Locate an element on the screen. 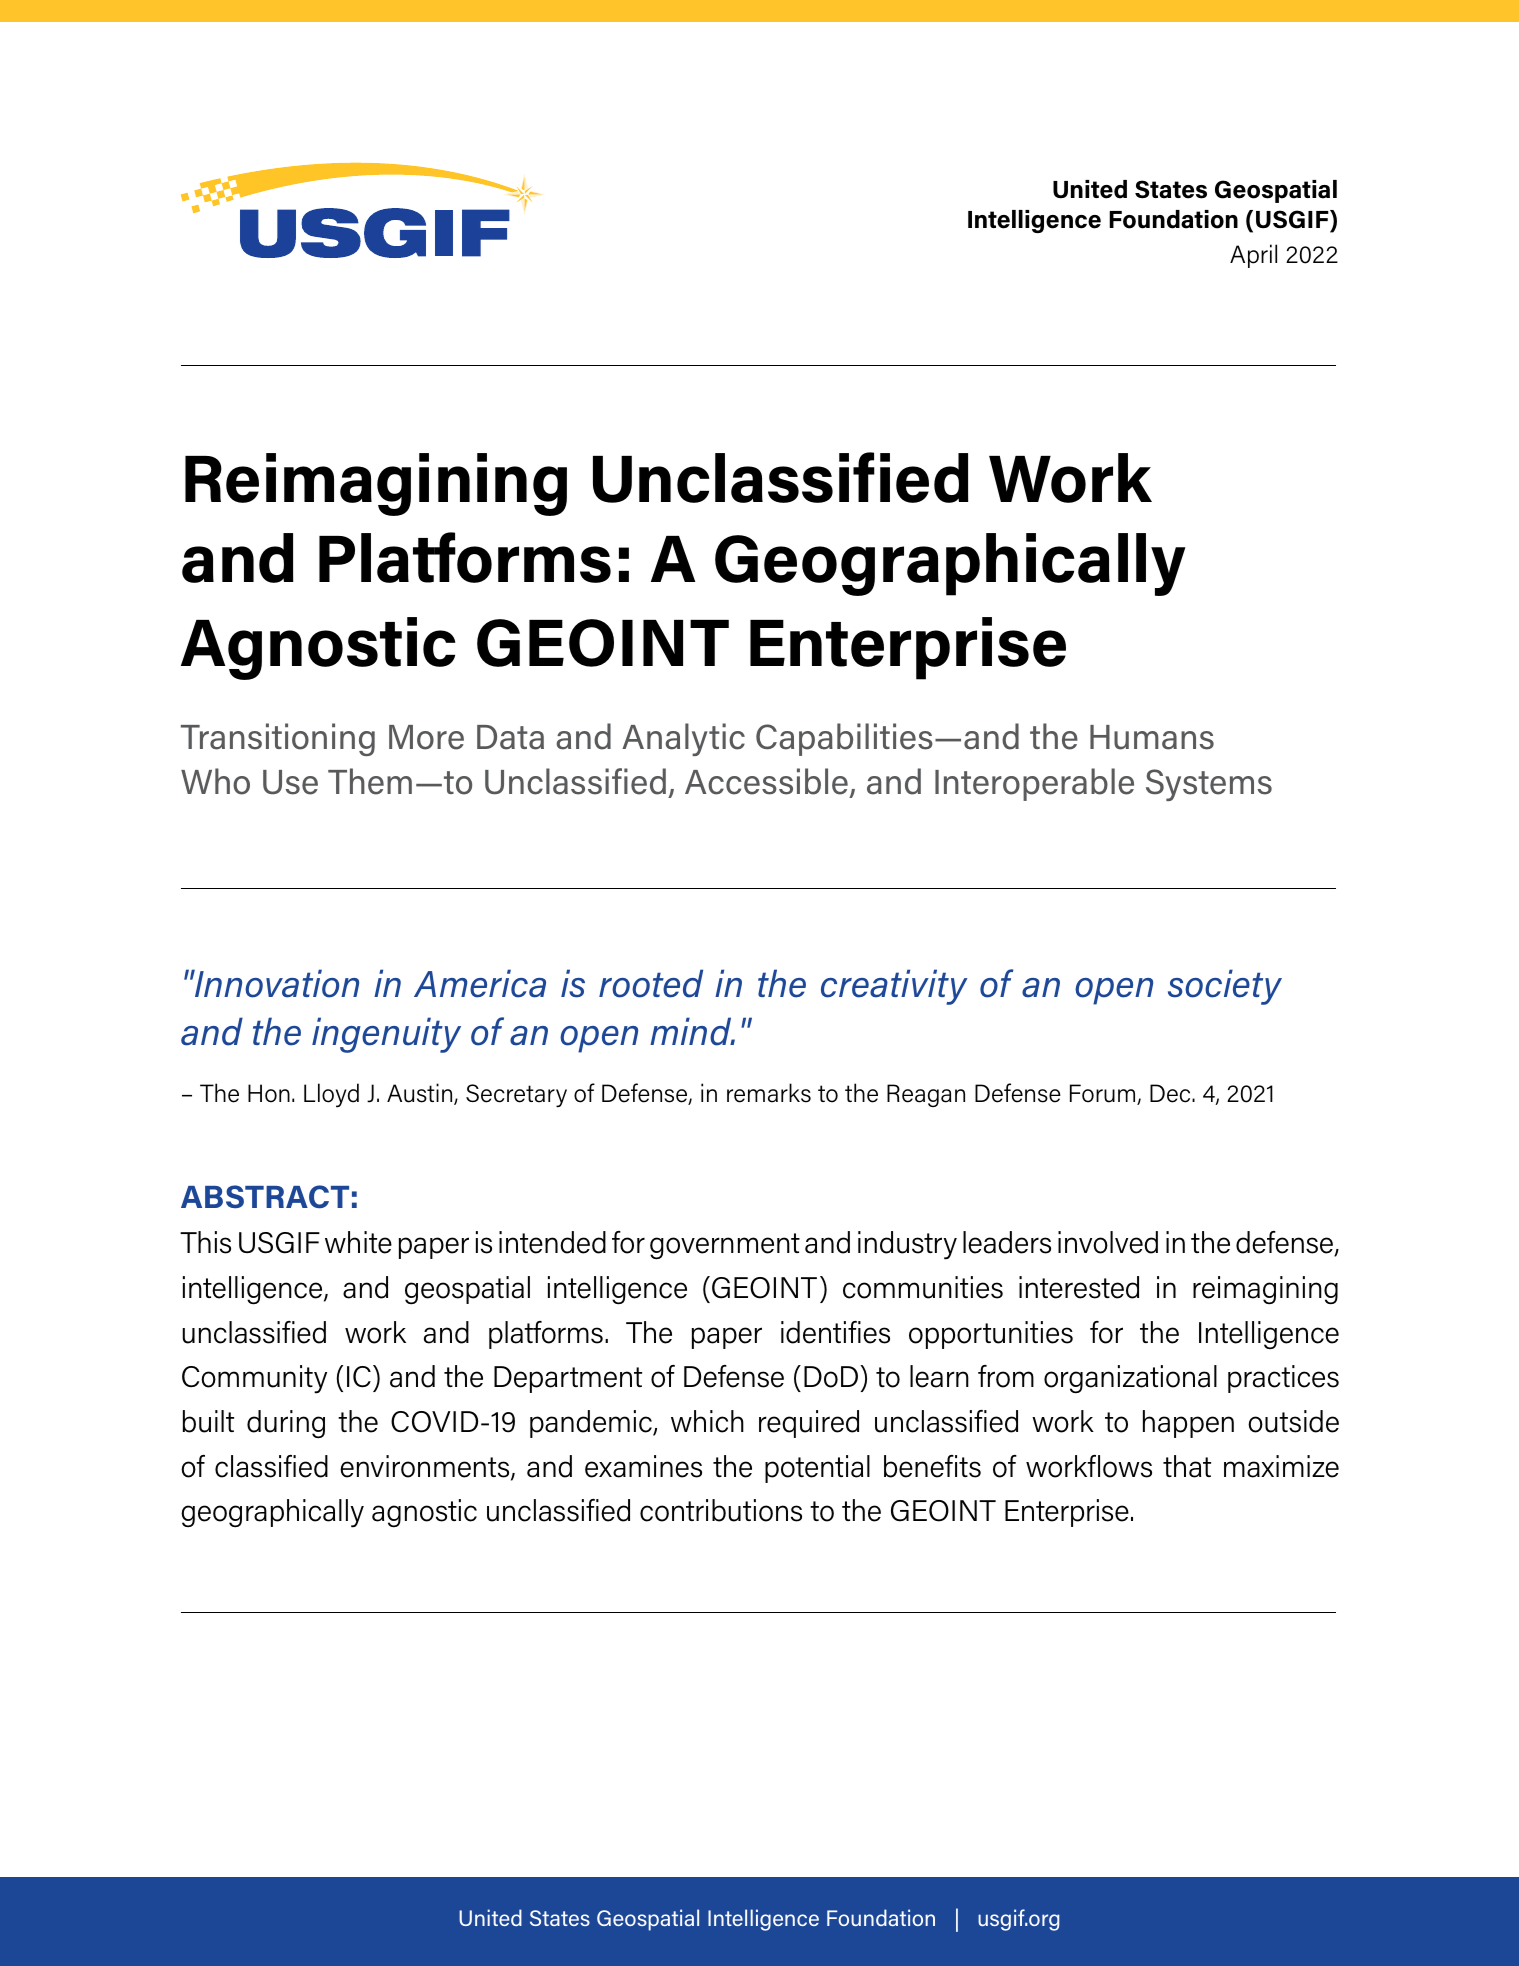 This screenshot has width=1519, height=1966. environments is located at coordinates (426, 1467).
